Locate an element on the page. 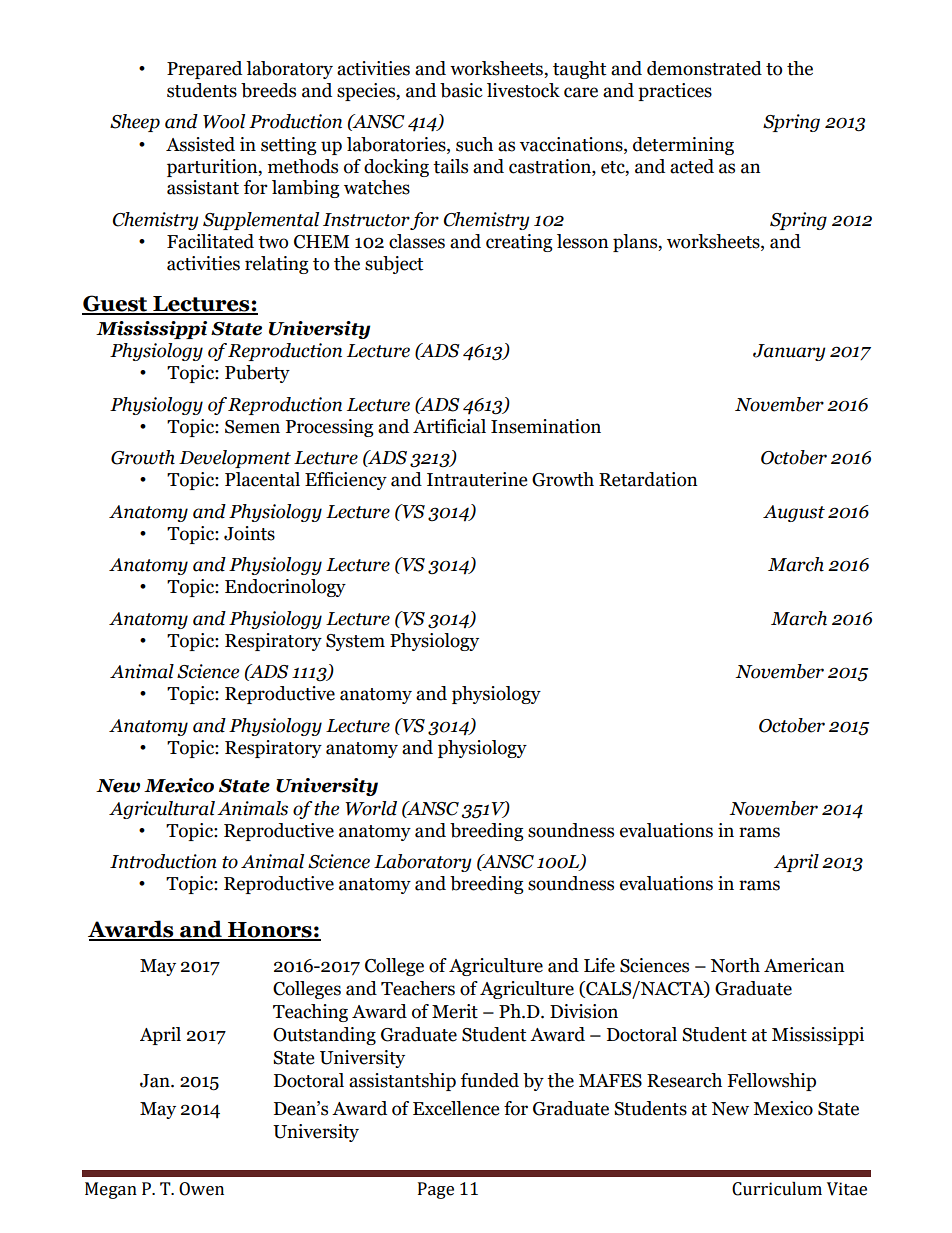  Artificial is located at coordinates (449, 426).
